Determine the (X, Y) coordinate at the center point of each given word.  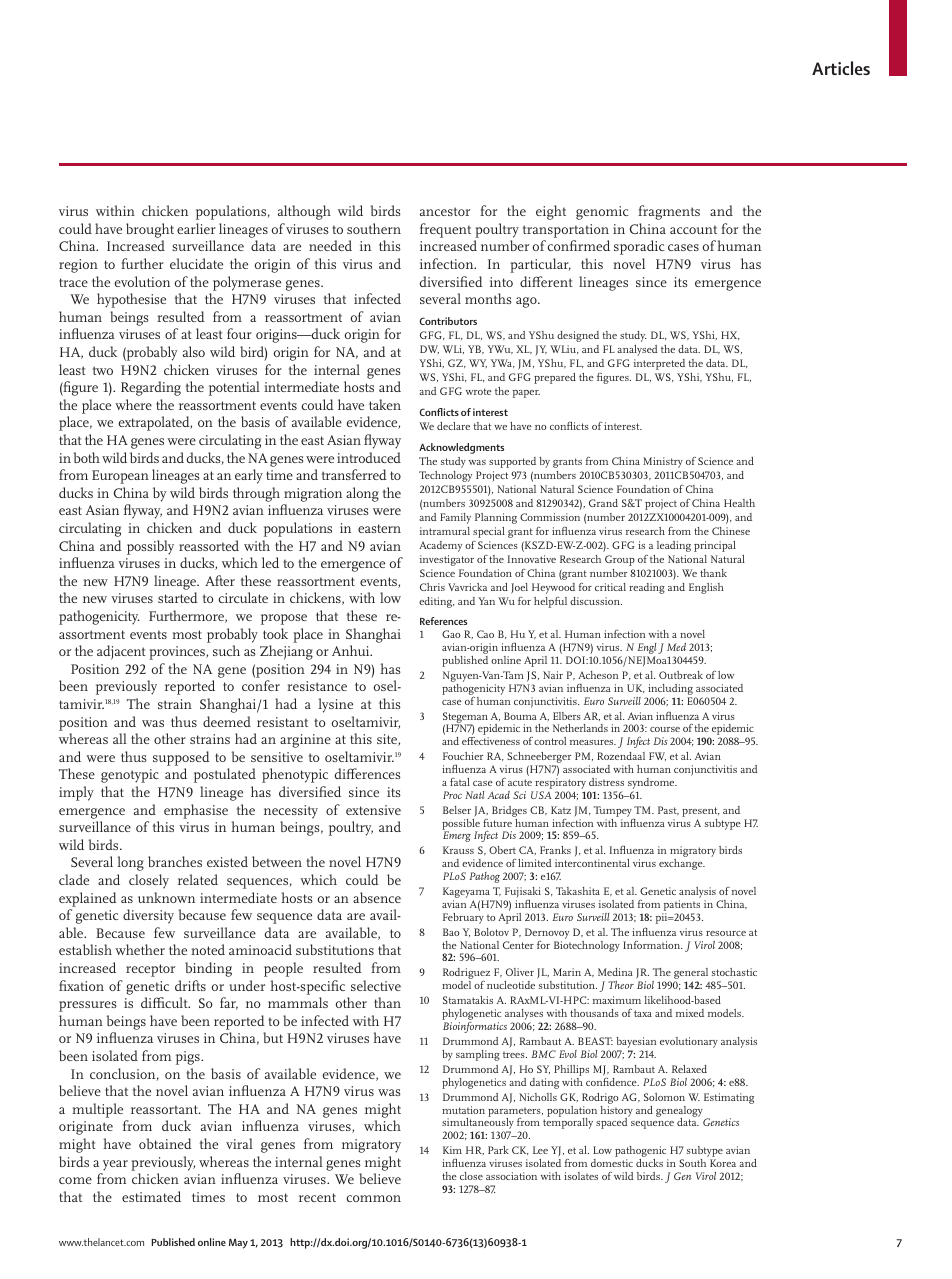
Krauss (458, 850)
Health (739, 503)
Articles (841, 68)
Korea (723, 1163)
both (86, 457)
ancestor (445, 211)
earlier (196, 228)
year (115, 1165)
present (701, 812)
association (511, 1176)
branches (175, 861)
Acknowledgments (461, 448)
